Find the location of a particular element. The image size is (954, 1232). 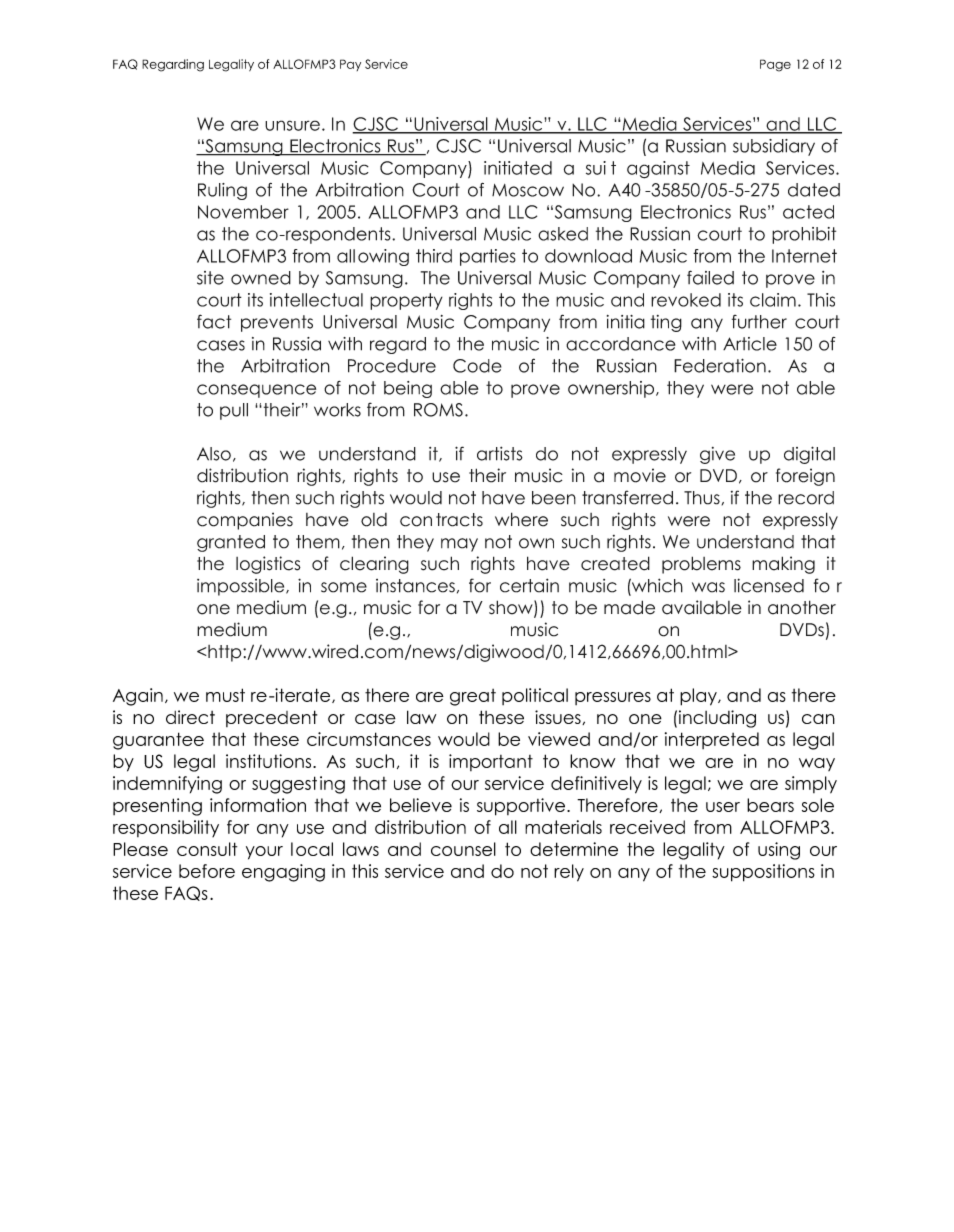

was is located at coordinates (708, 587).
